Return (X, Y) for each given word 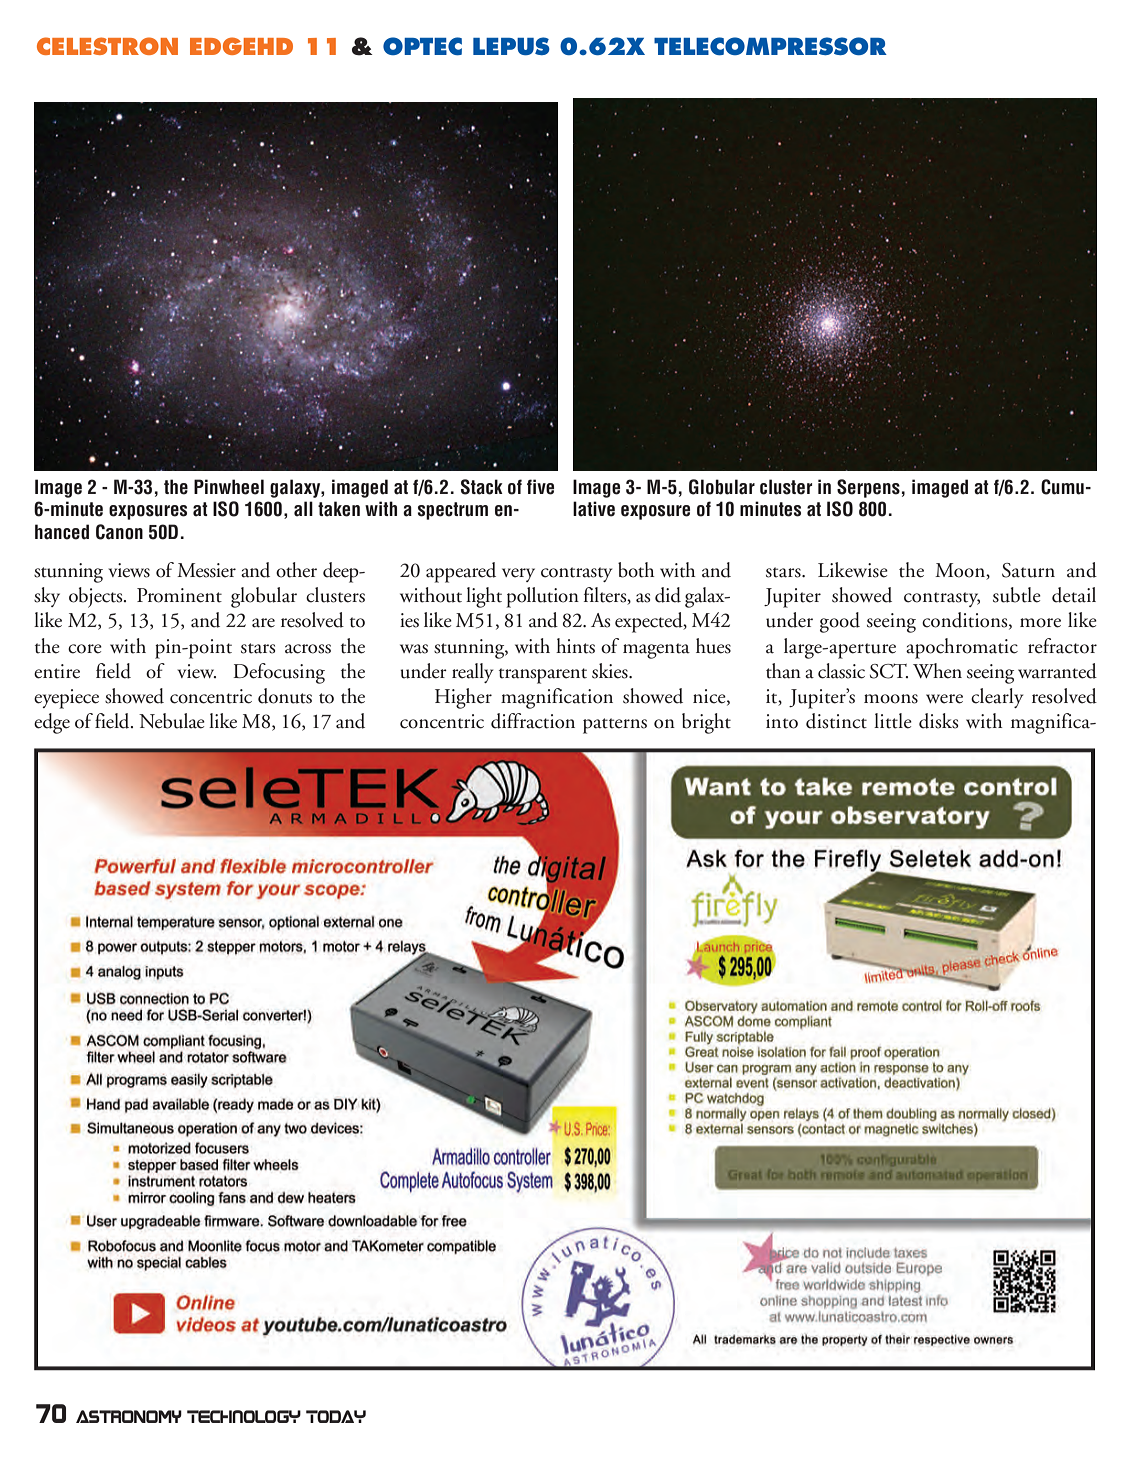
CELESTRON (107, 46)
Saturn (1028, 570)
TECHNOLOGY (244, 1416)
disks (938, 721)
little (893, 721)
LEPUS (511, 46)
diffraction (533, 721)
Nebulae (172, 721)
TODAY (336, 1416)
